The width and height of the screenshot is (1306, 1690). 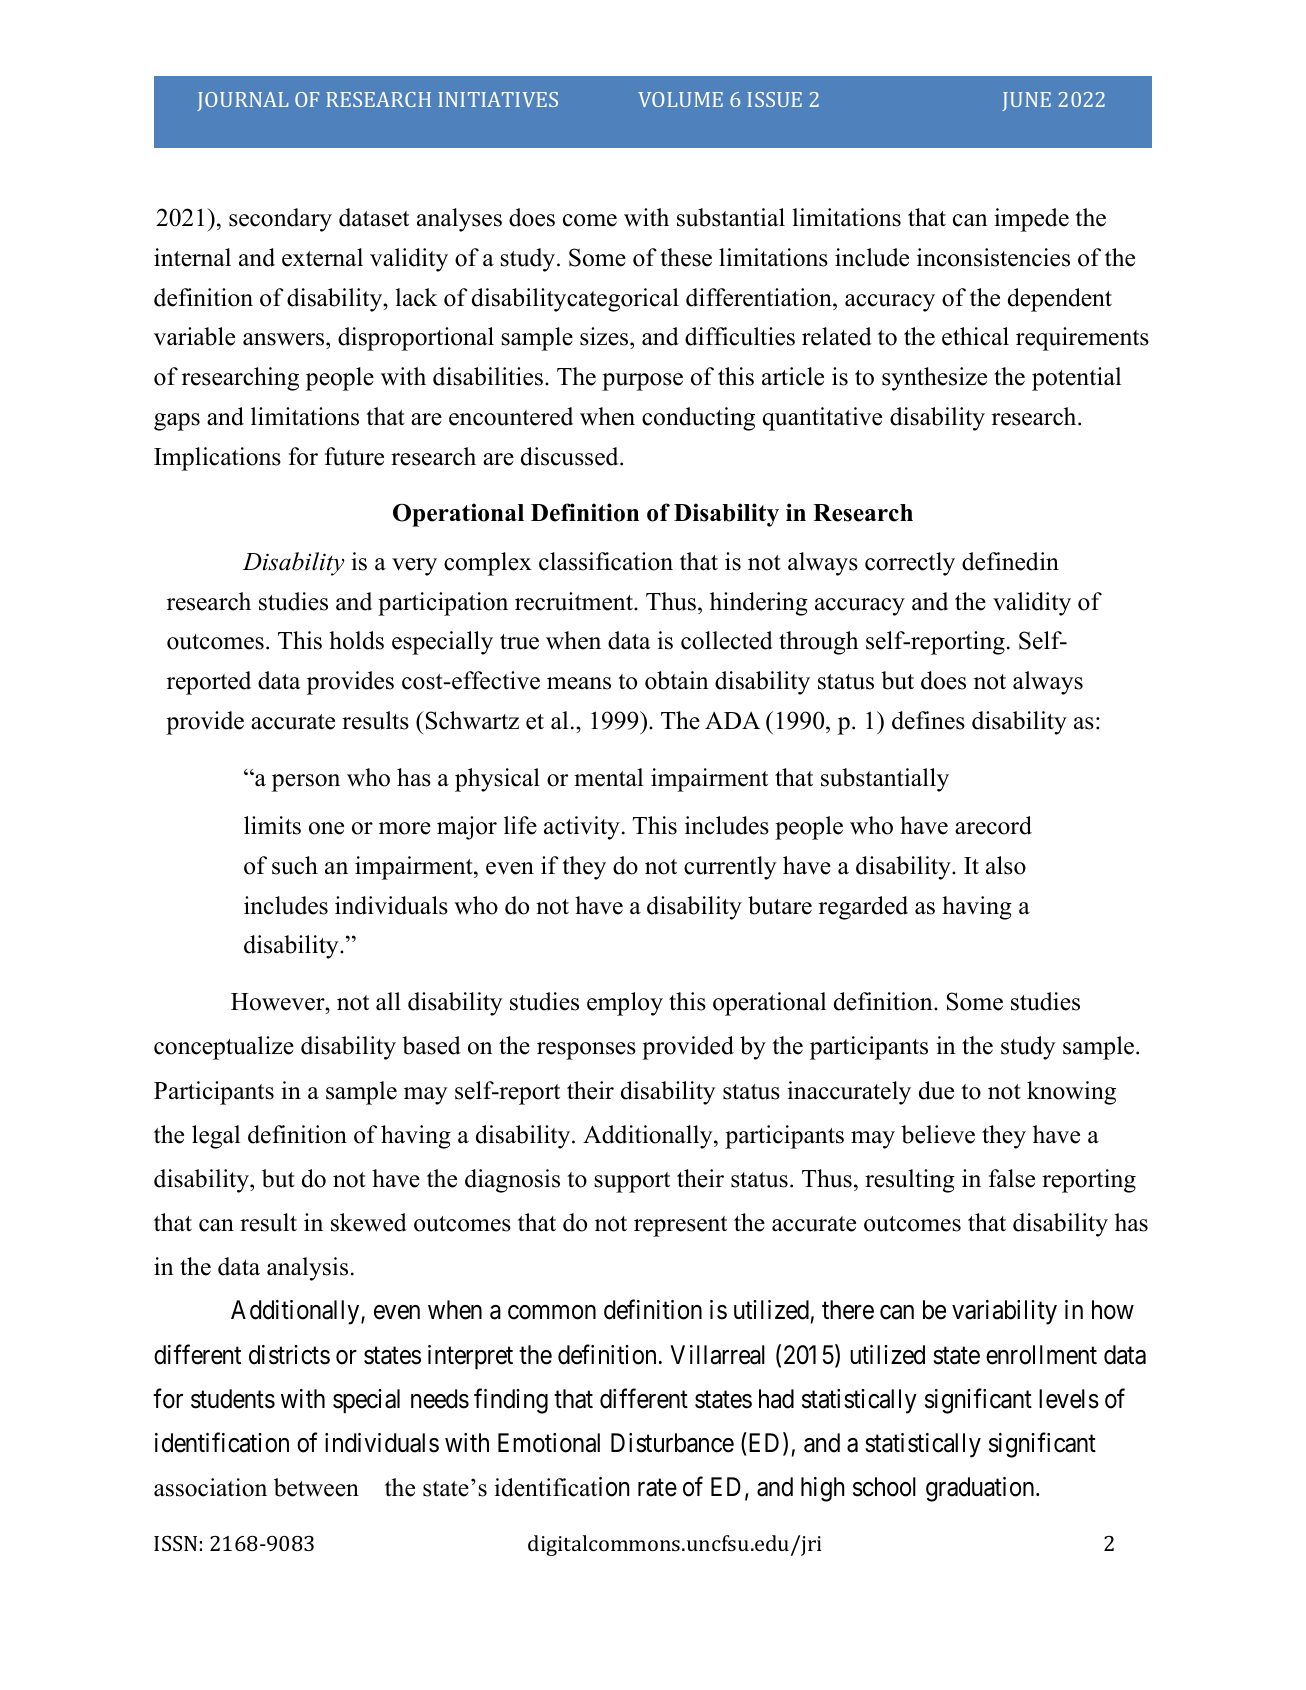 I want to click on between, so click(x=316, y=1487).
